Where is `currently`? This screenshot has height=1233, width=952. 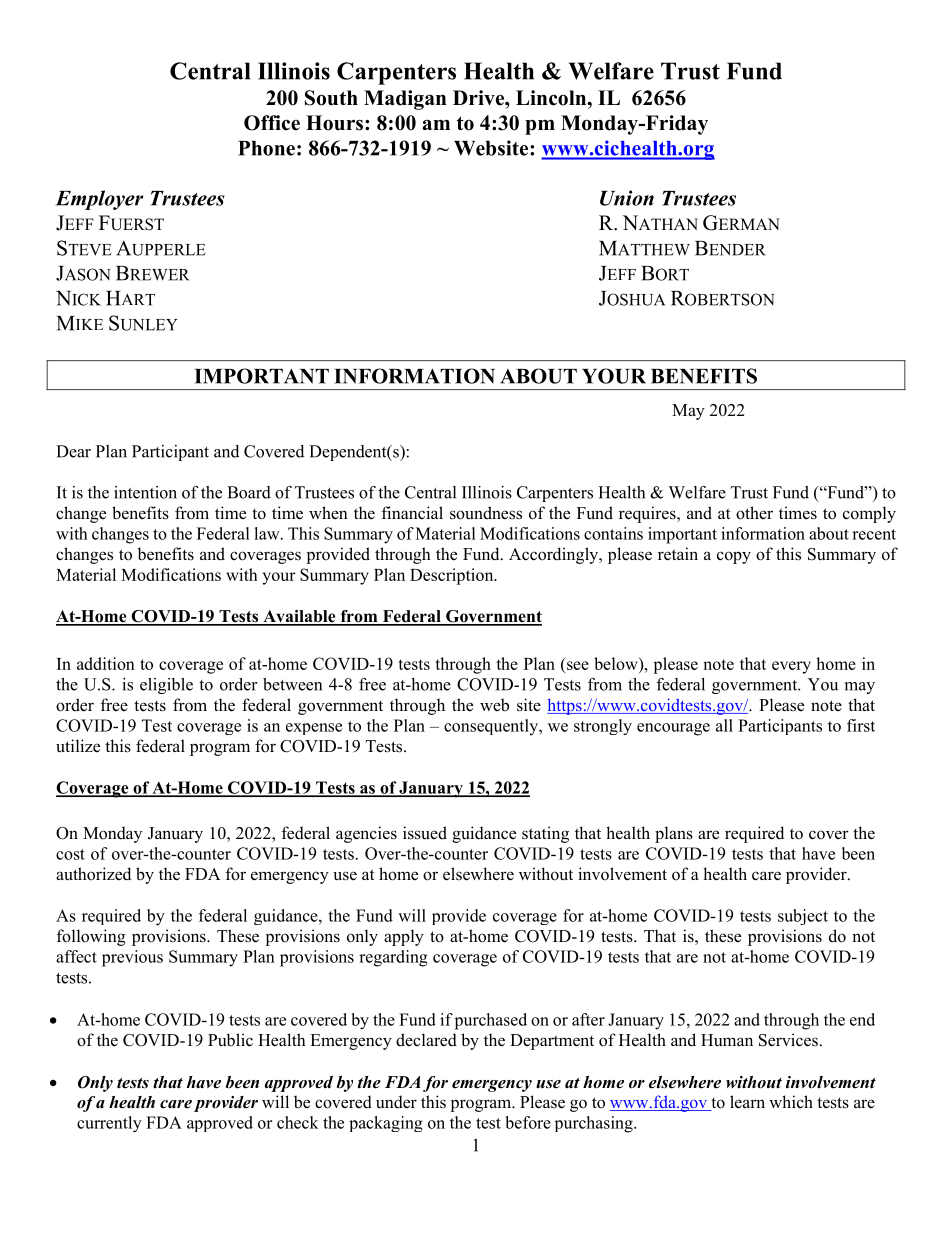
currently is located at coordinates (109, 1124).
